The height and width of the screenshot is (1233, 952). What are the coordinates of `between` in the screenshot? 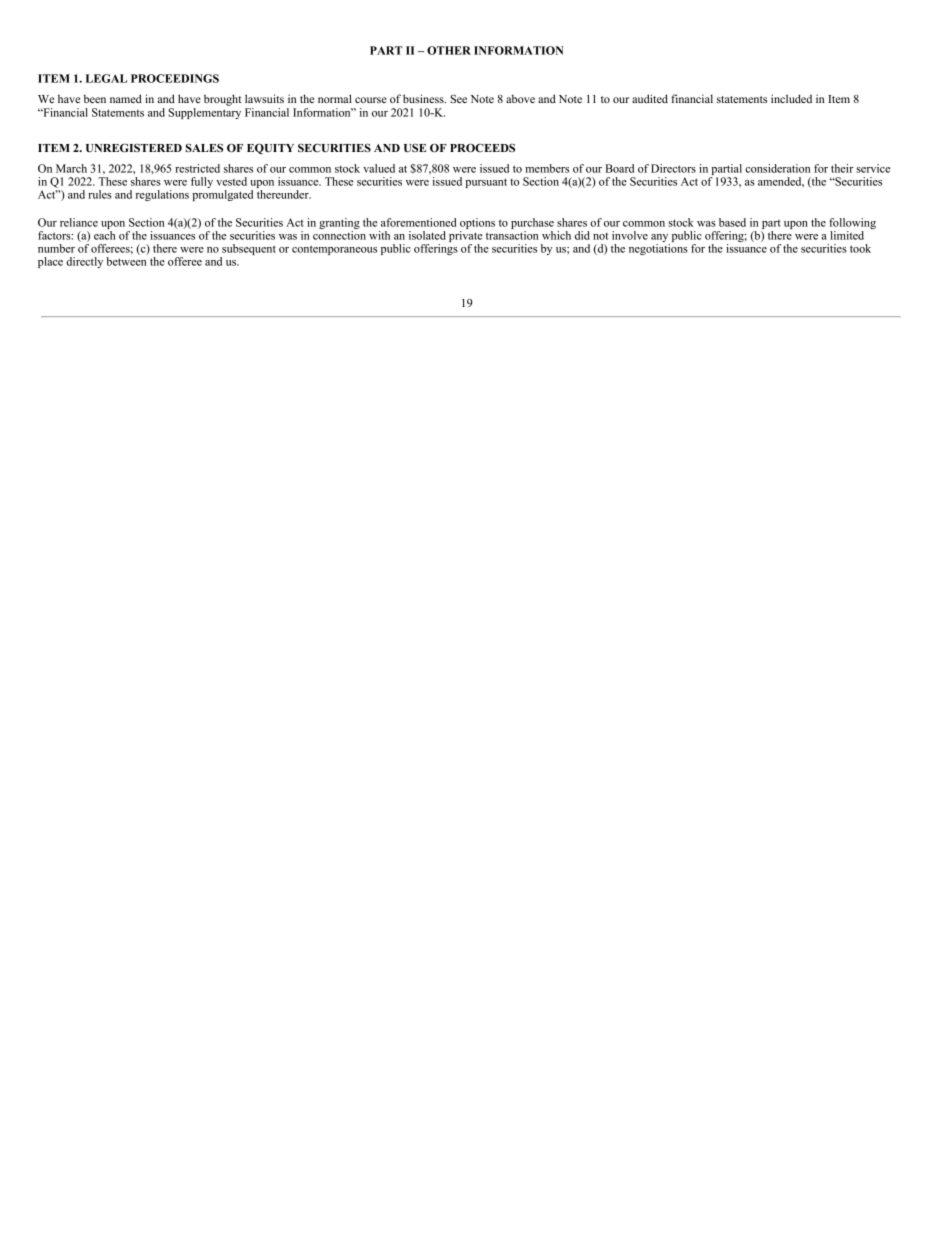 It's located at (126, 261).
